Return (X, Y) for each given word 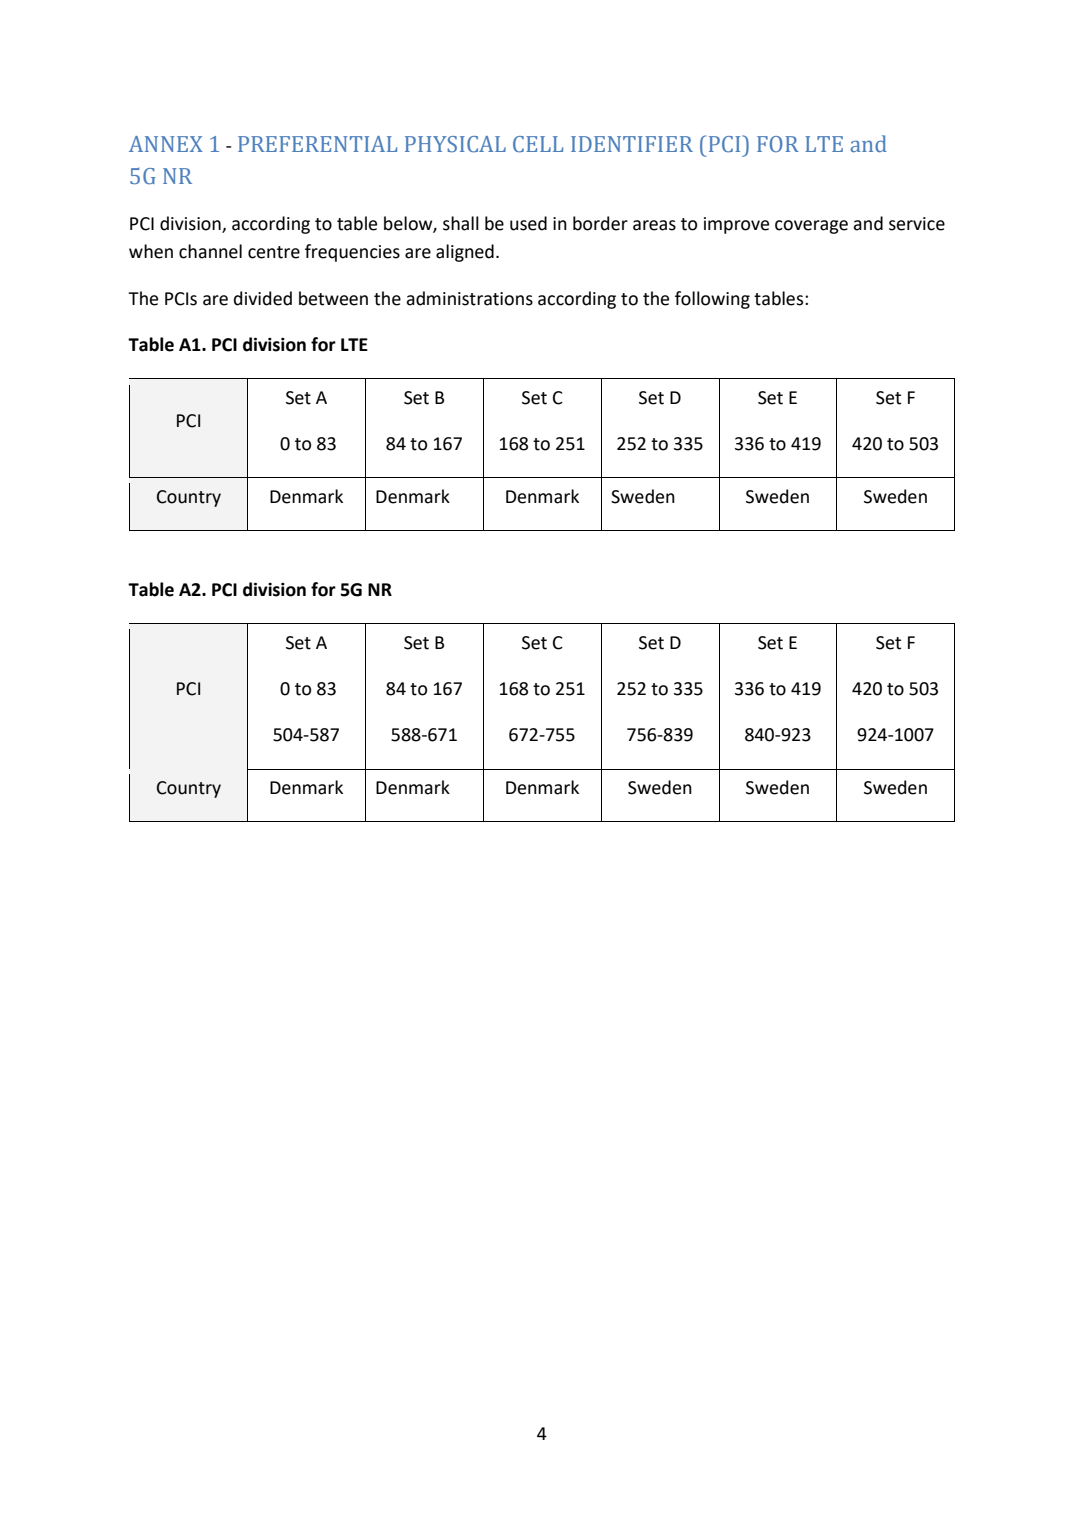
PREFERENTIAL (317, 144)
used (528, 223)
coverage (811, 227)
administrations (469, 298)
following (712, 300)
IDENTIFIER (632, 144)
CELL (538, 144)
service (917, 224)
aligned (465, 253)
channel (210, 251)
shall (461, 223)
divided (263, 298)
